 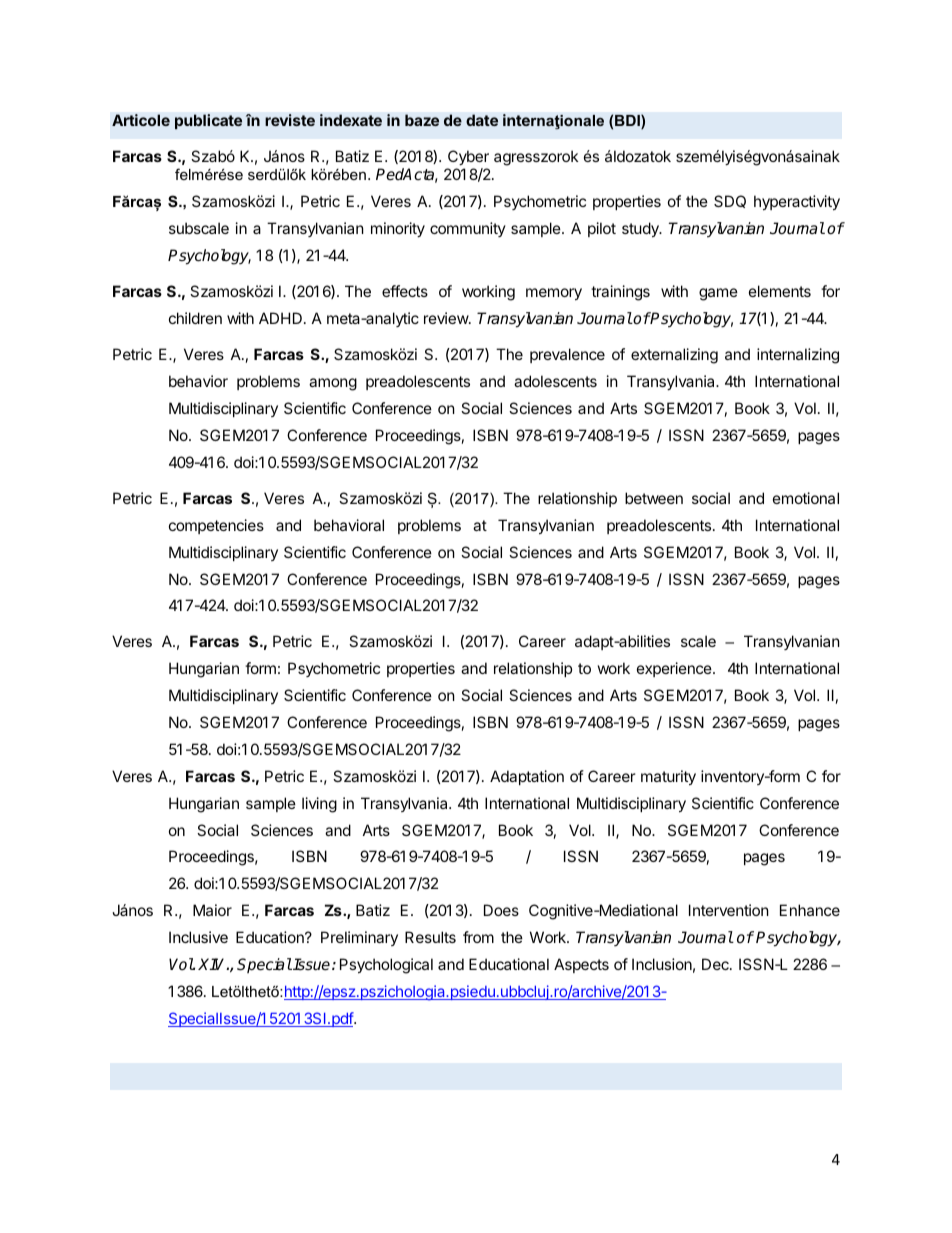 I want to click on between, so click(x=654, y=498).
